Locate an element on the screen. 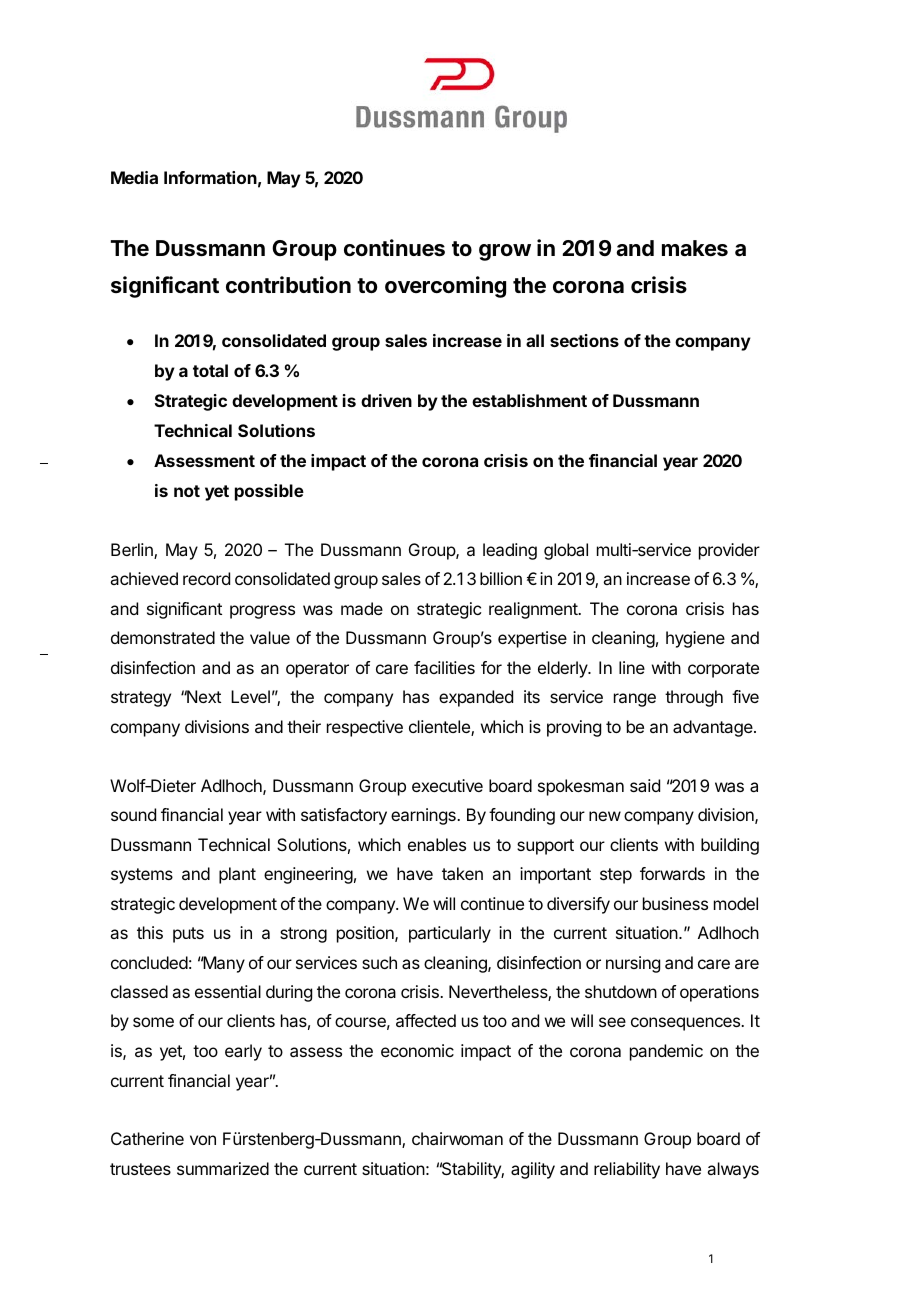 The height and width of the screenshot is (1308, 924). driven is located at coordinates (386, 400).
